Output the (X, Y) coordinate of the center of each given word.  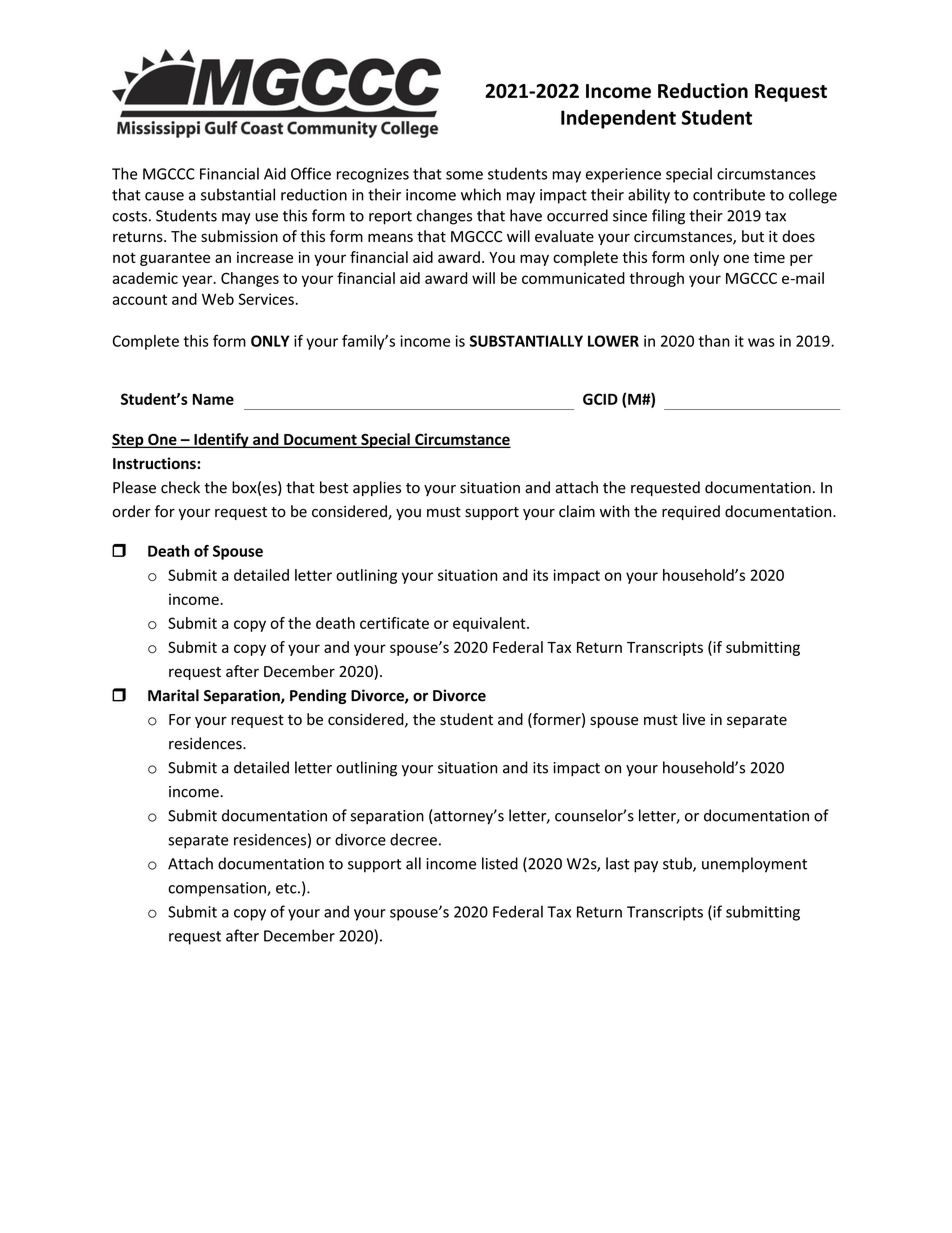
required (691, 512)
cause (164, 196)
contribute (729, 194)
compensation (218, 889)
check (180, 487)
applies (377, 488)
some (464, 175)
